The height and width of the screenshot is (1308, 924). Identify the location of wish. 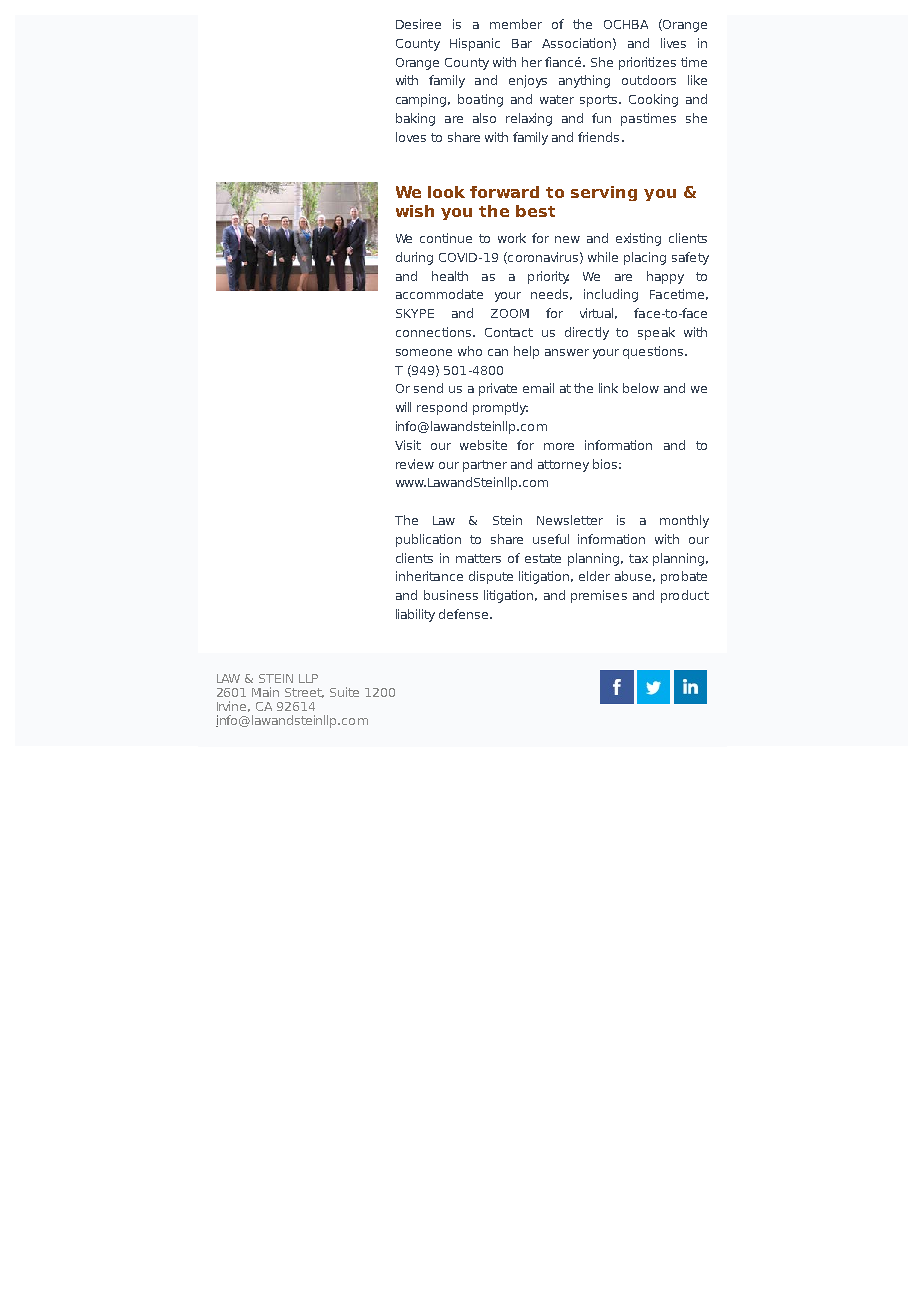
(415, 211).
